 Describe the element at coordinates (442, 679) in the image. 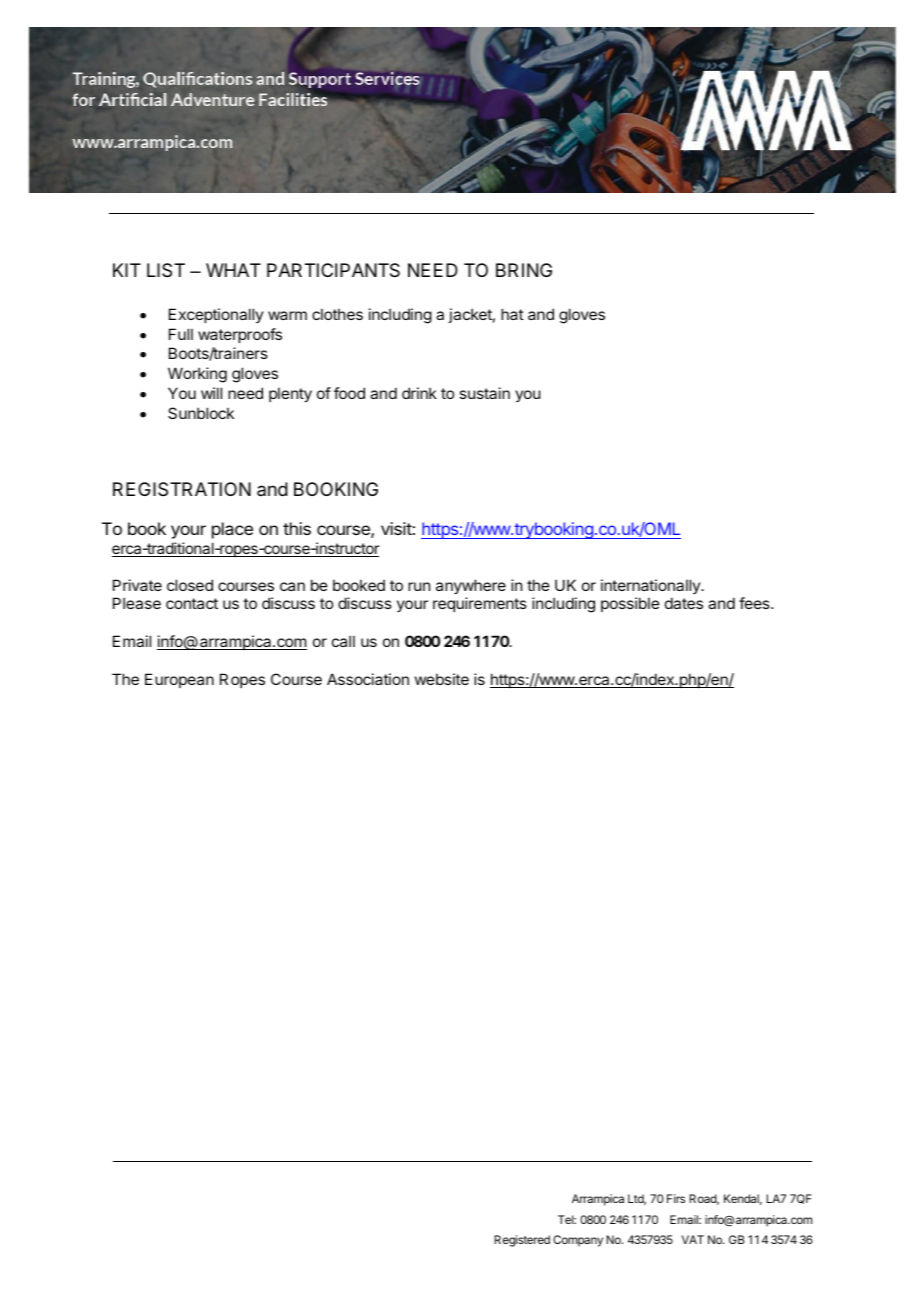

I see `website` at that location.
